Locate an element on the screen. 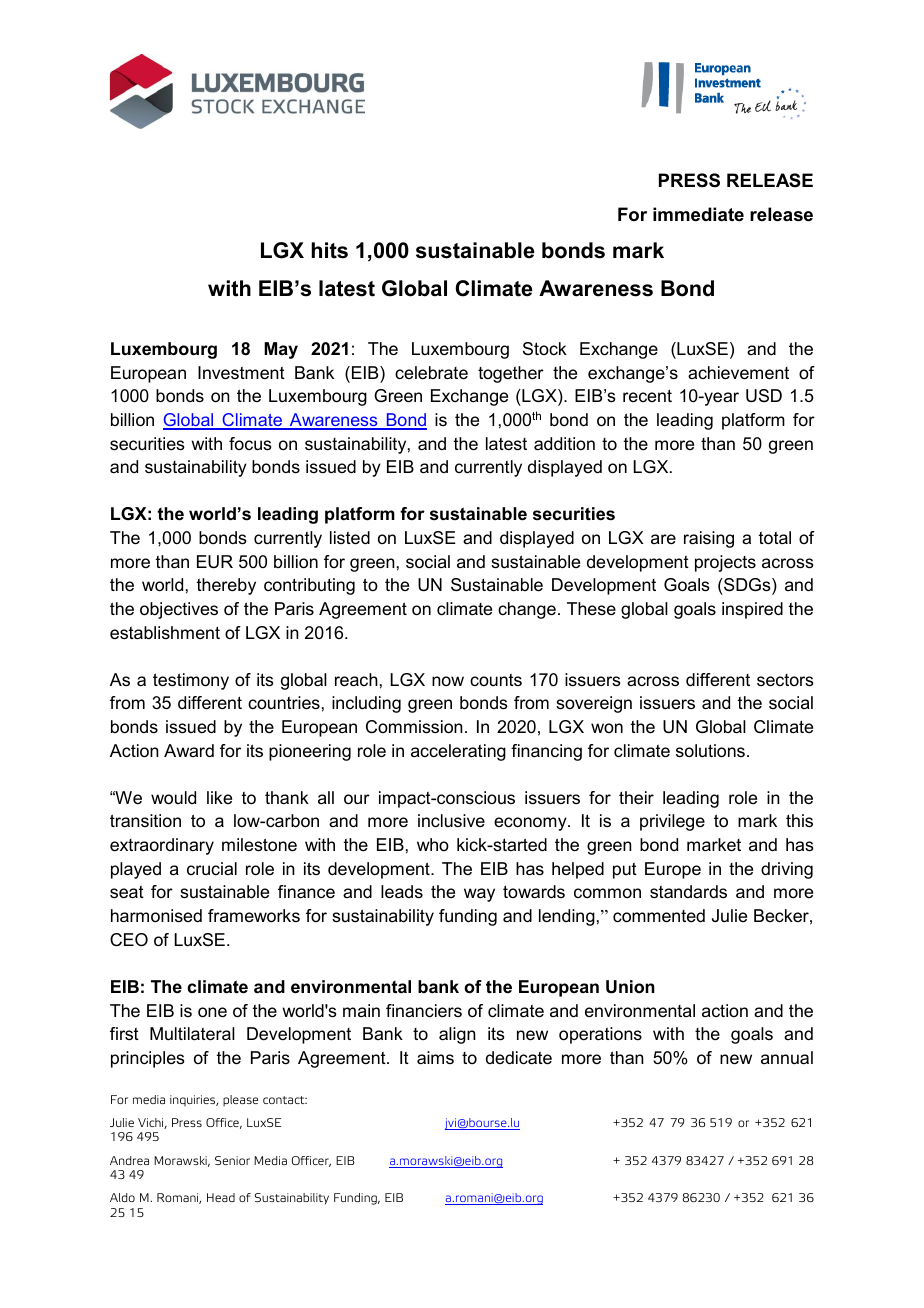  harmonised is located at coordinates (156, 916).
